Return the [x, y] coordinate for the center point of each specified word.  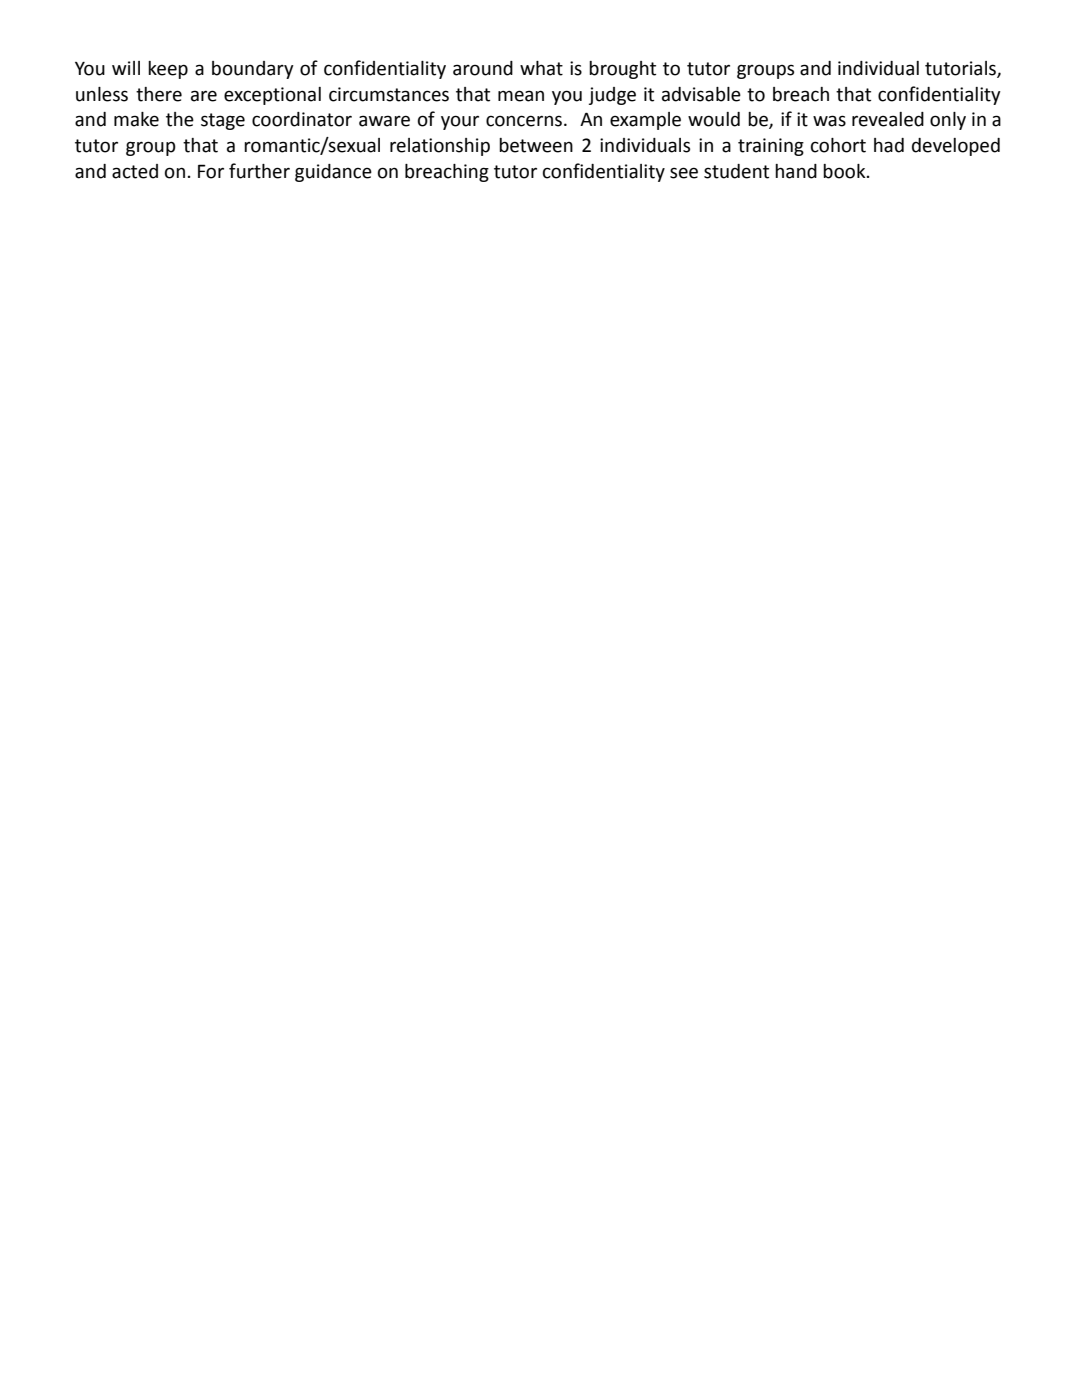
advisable [701, 94]
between [536, 145]
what [541, 68]
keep [168, 70]
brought [622, 70]
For [211, 171]
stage [223, 121]
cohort [838, 145]
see [684, 173]
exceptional [272, 96]
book [845, 171]
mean [521, 96]
